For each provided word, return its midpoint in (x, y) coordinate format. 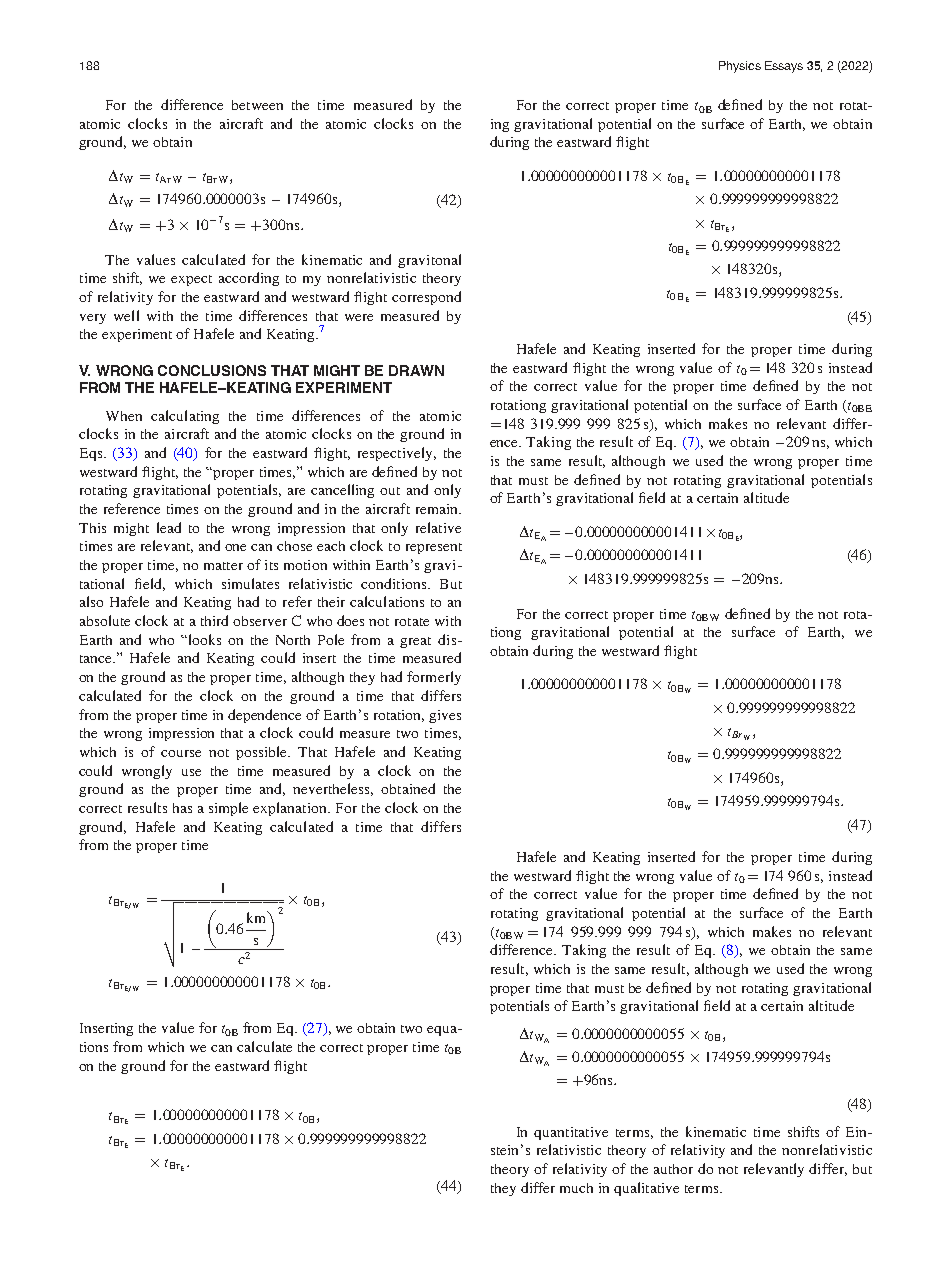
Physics (740, 67)
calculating (185, 417)
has (182, 808)
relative (438, 527)
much (576, 1188)
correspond (426, 298)
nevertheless (333, 789)
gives (445, 716)
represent (434, 548)
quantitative (571, 1133)
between (257, 105)
